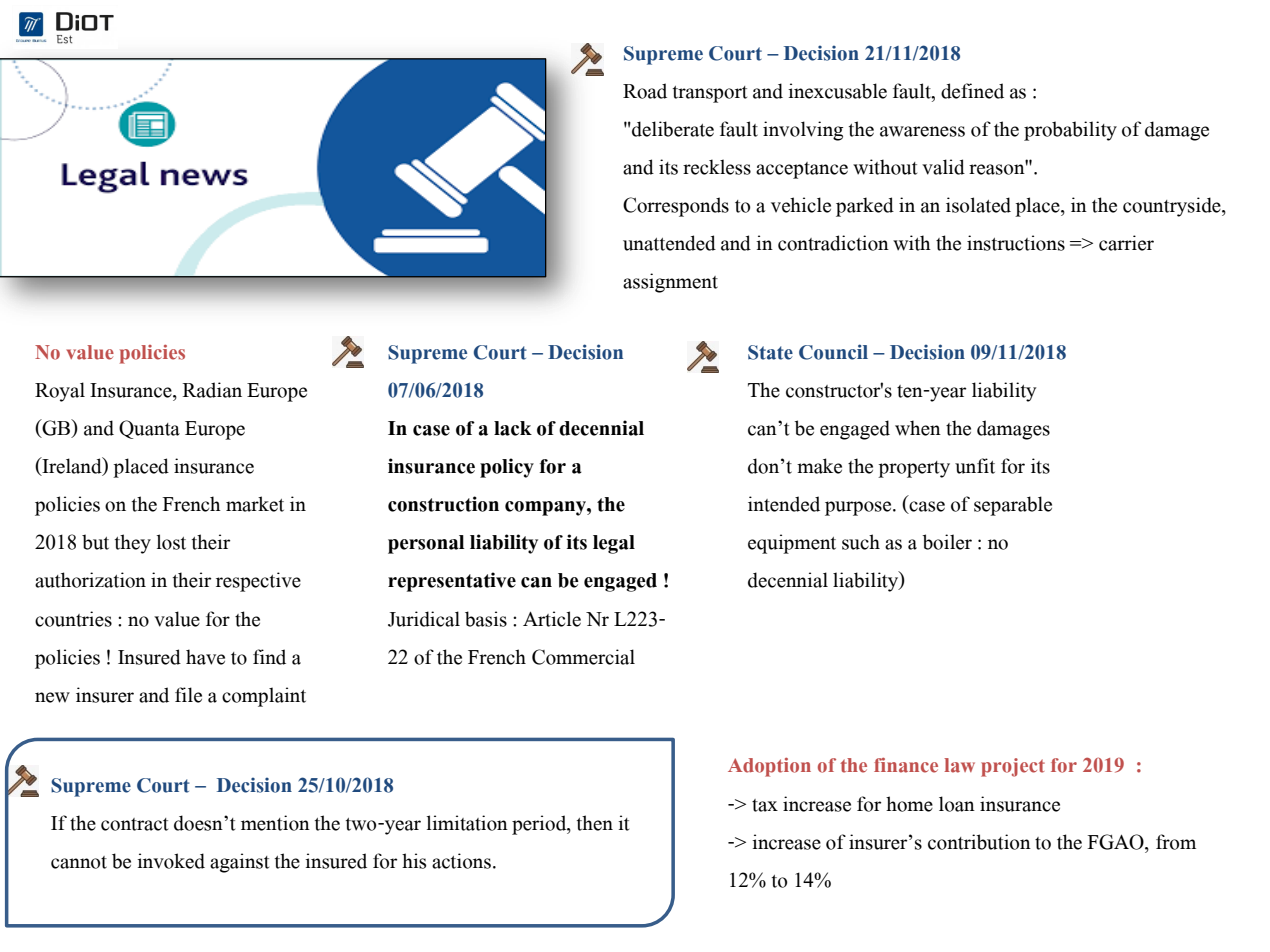 This screenshot has height=952, width=1270. Describe the element at coordinates (513, 428) in the screenshot. I see `lack` at that location.
